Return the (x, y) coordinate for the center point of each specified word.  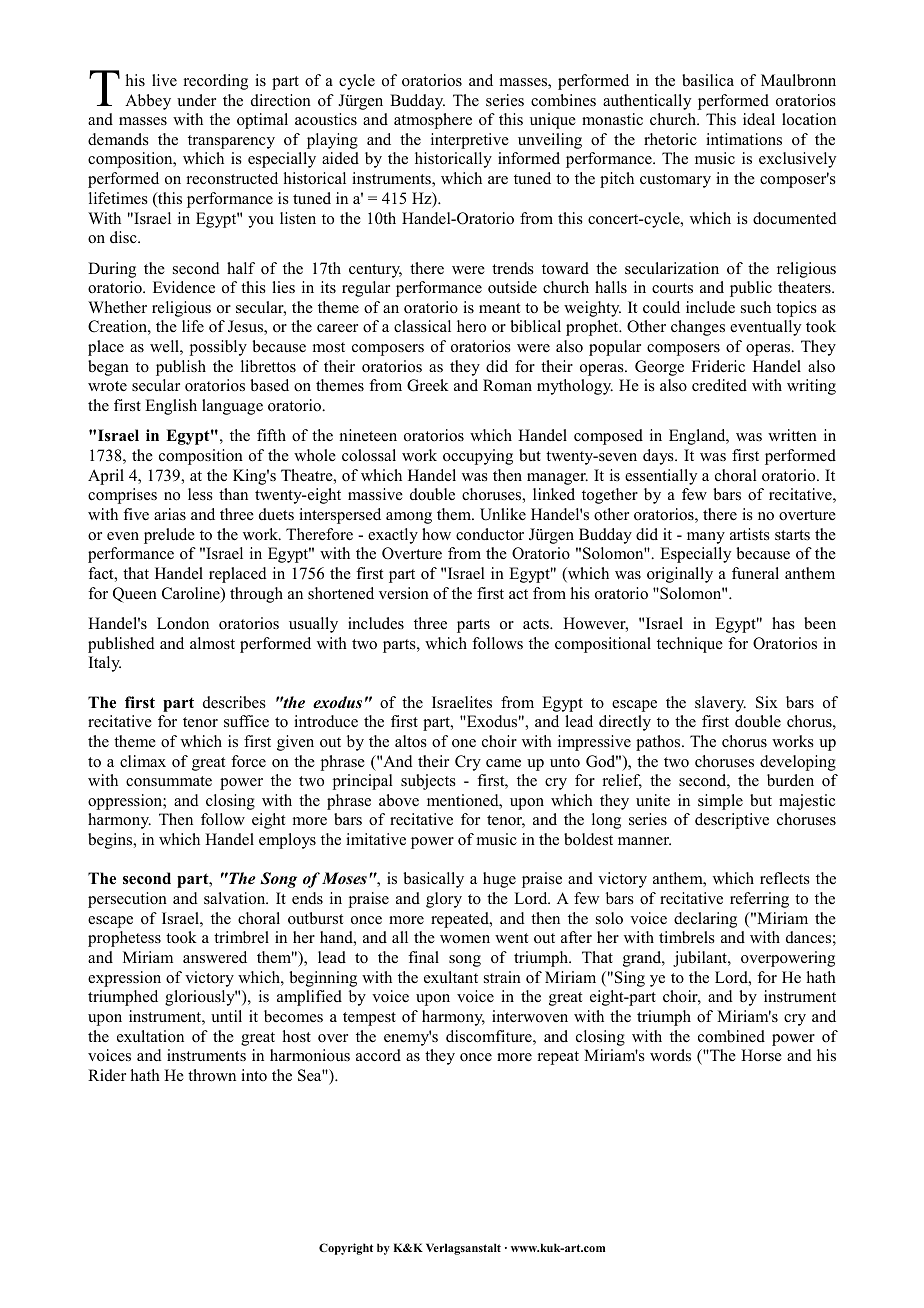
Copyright (346, 1249)
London (183, 623)
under (196, 100)
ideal (759, 119)
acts (537, 624)
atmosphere (433, 121)
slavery (720, 704)
